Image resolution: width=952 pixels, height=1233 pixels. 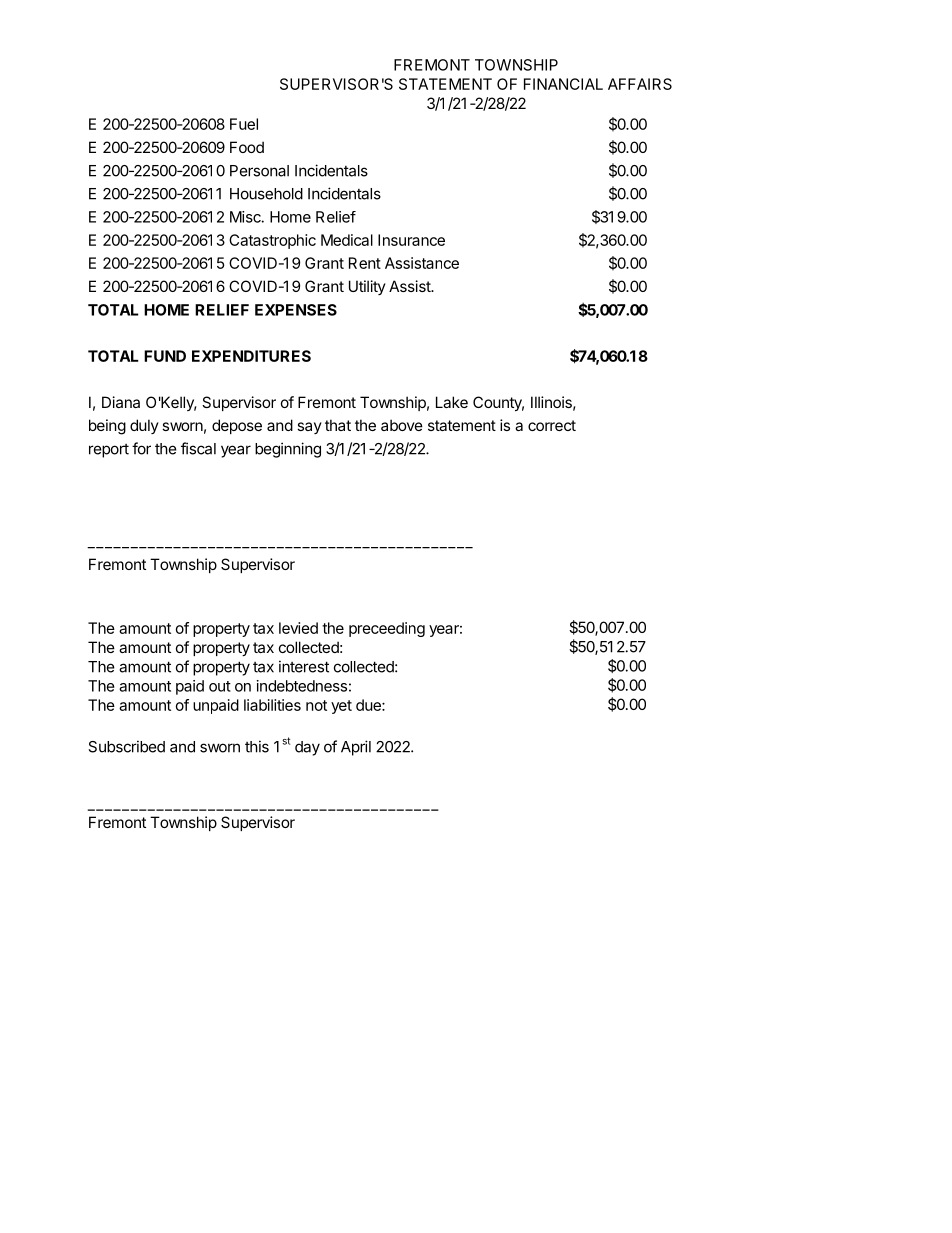 What do you see at coordinates (402, 425) in the document?
I see `above` at bounding box center [402, 425].
